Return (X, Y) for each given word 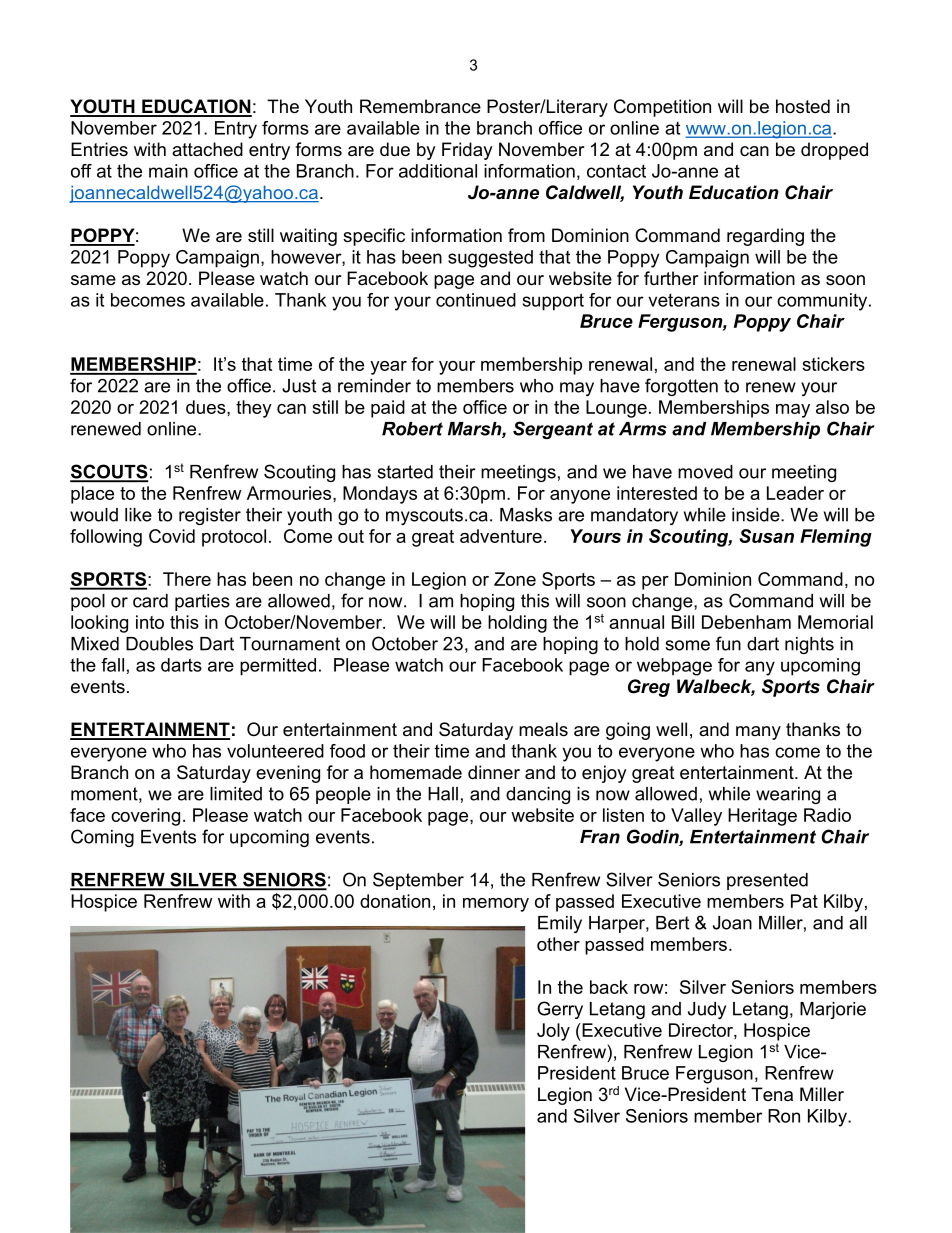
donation (395, 901)
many (758, 733)
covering (145, 817)
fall (112, 665)
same (93, 280)
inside (757, 515)
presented (767, 881)
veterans (684, 300)
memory (496, 905)
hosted (803, 106)
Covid (172, 536)
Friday (467, 151)
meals (543, 729)
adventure (501, 536)
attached (207, 149)
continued (476, 300)
